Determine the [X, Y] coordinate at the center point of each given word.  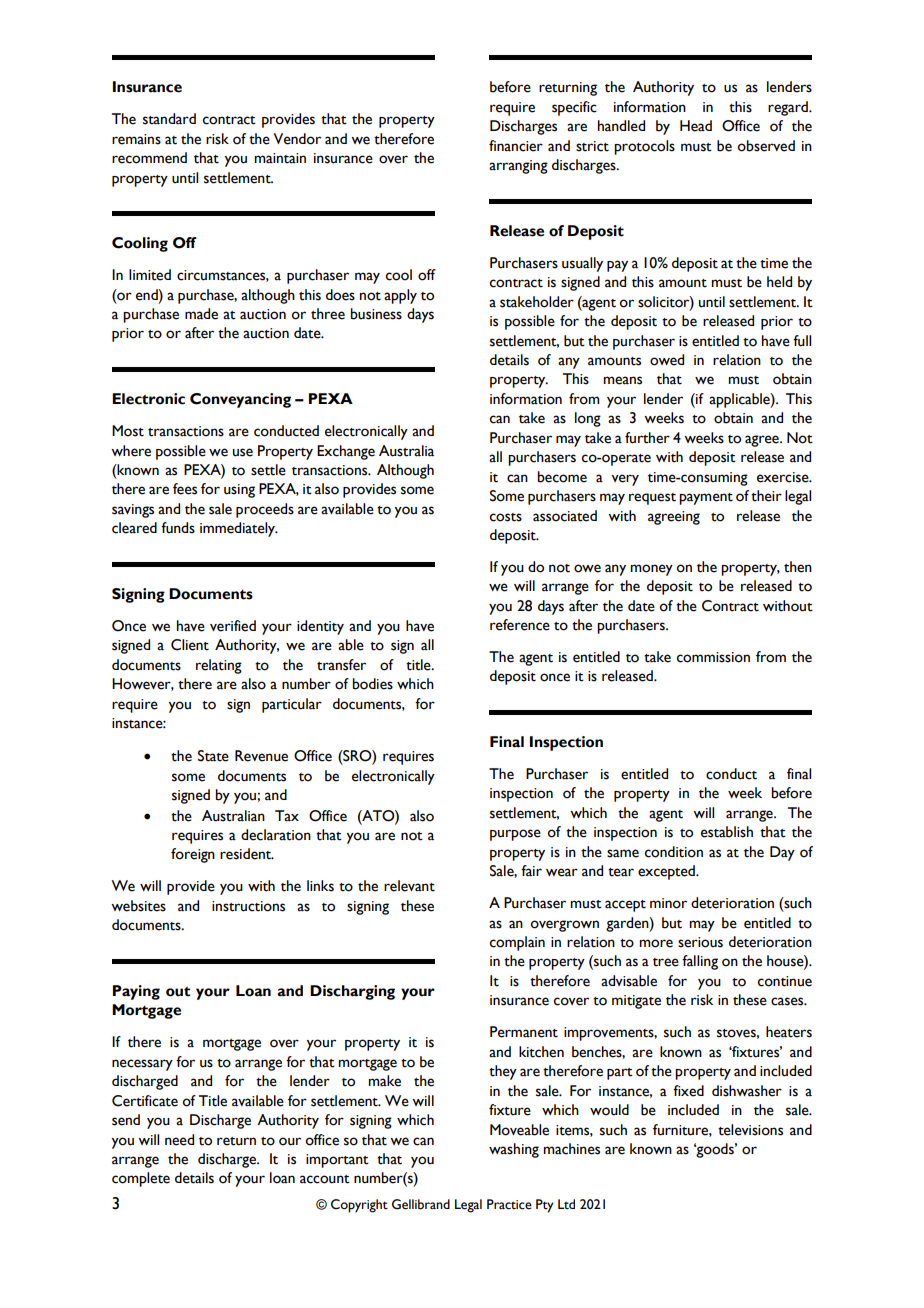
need [179, 1140]
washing [514, 1150]
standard [169, 119]
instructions [248, 906]
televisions [750, 1130]
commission [713, 657]
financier [516, 146]
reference [520, 625]
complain [517, 943]
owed [667, 360]
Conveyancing [240, 400]
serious [700, 942]
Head [696, 126]
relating [219, 666]
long [588, 419]
